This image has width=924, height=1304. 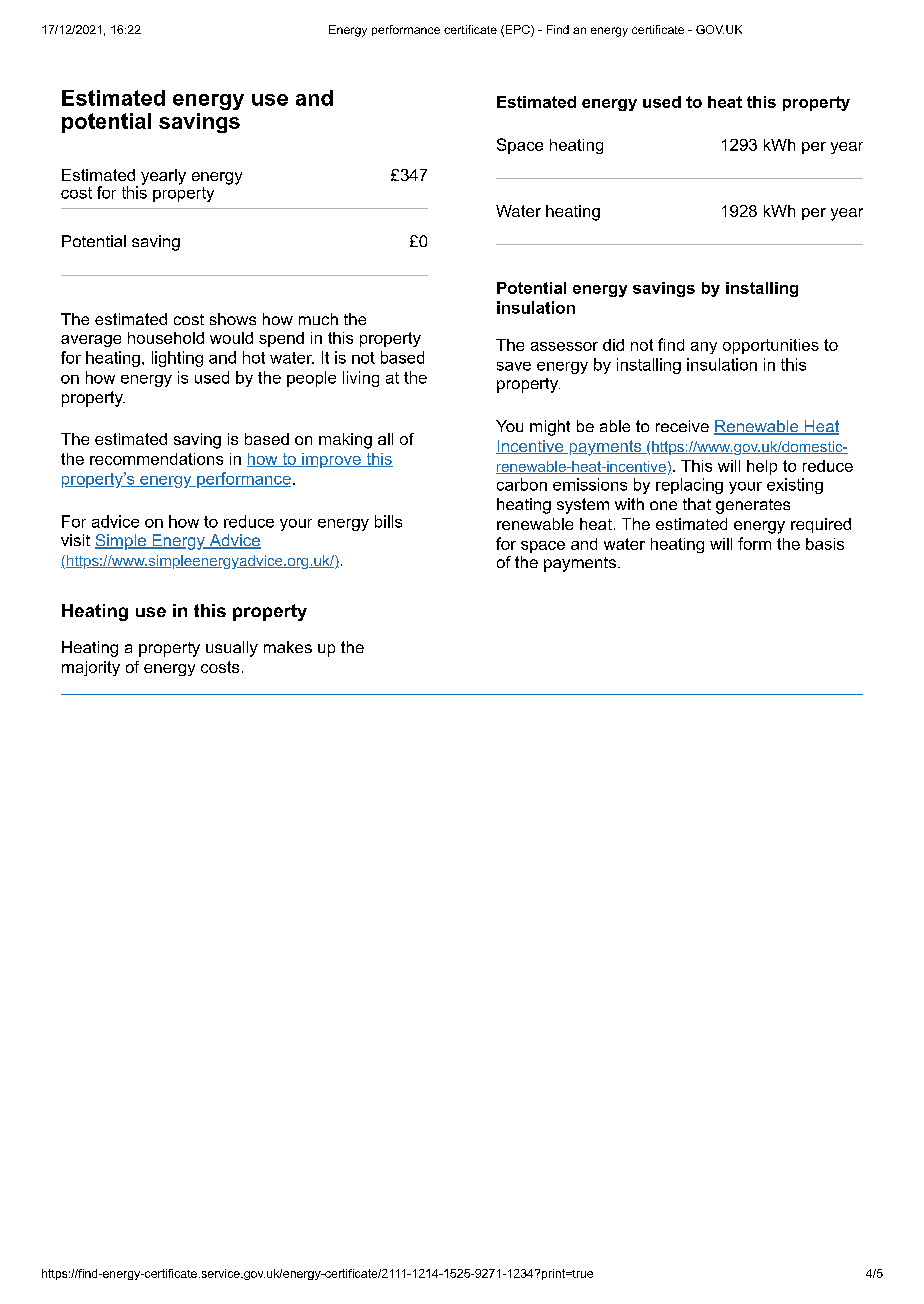 What do you see at coordinates (771, 346) in the image?
I see `opportunities` at bounding box center [771, 346].
